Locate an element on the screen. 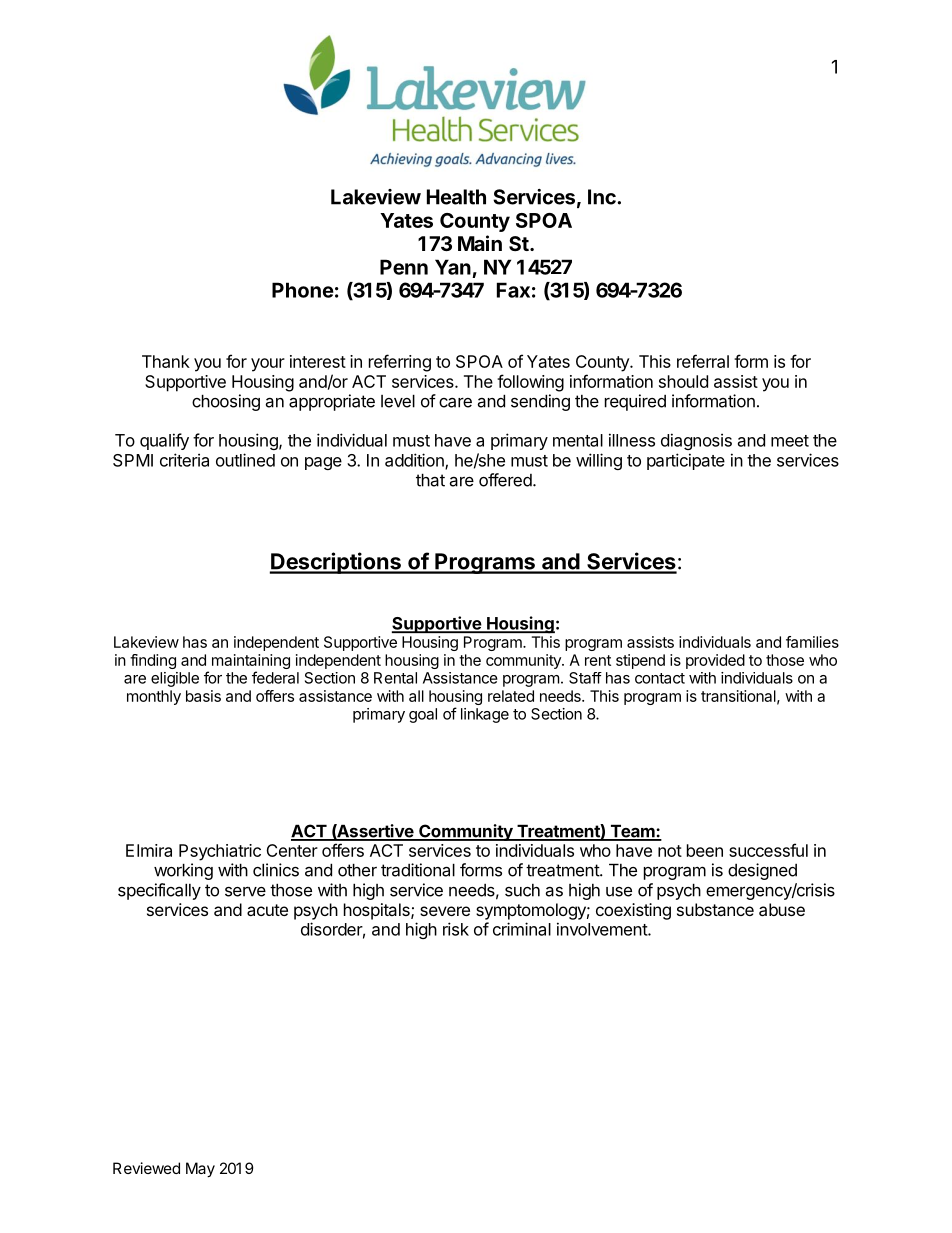  risk is located at coordinates (456, 929).
